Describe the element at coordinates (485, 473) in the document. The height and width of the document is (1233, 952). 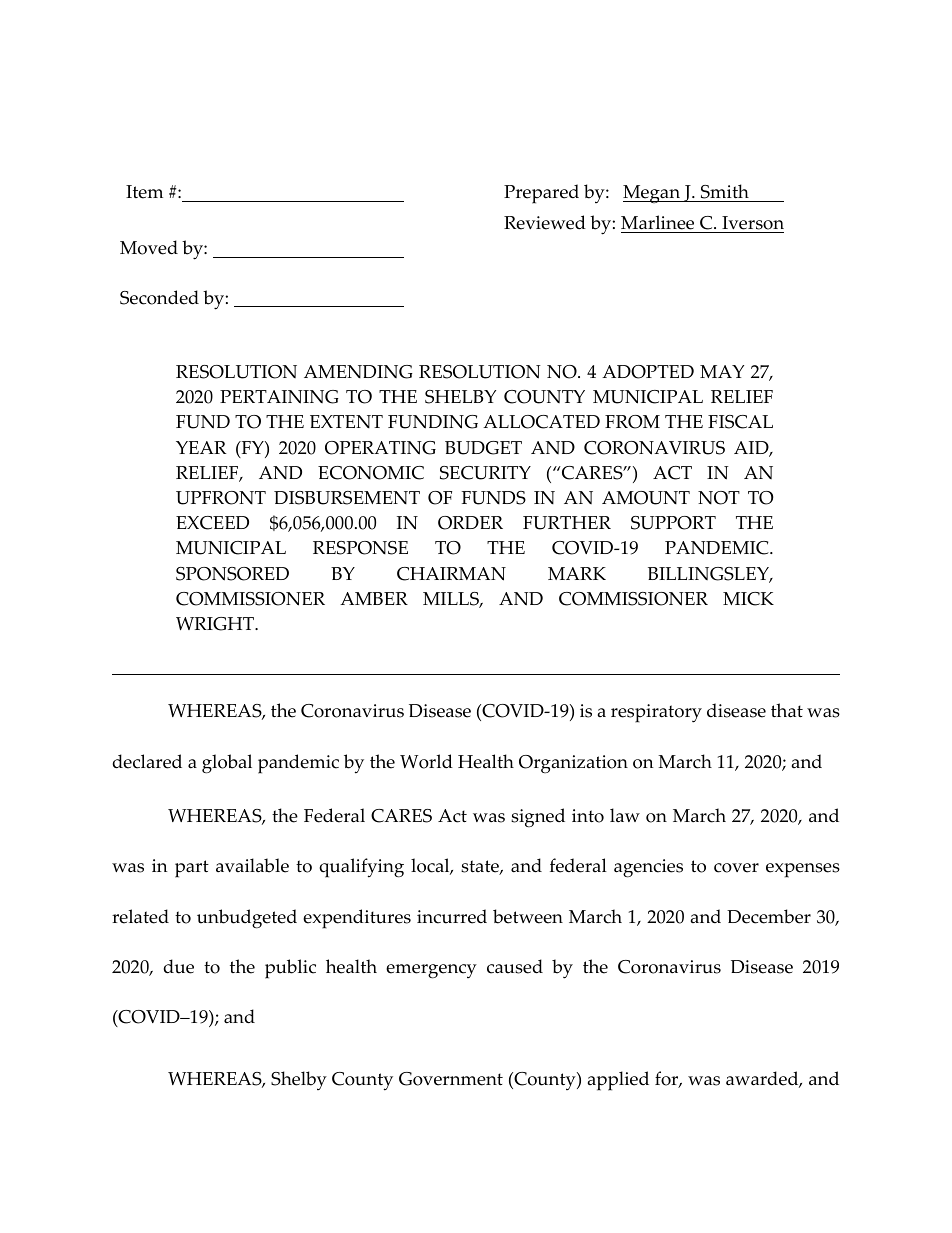
I see `SECURITY` at that location.
